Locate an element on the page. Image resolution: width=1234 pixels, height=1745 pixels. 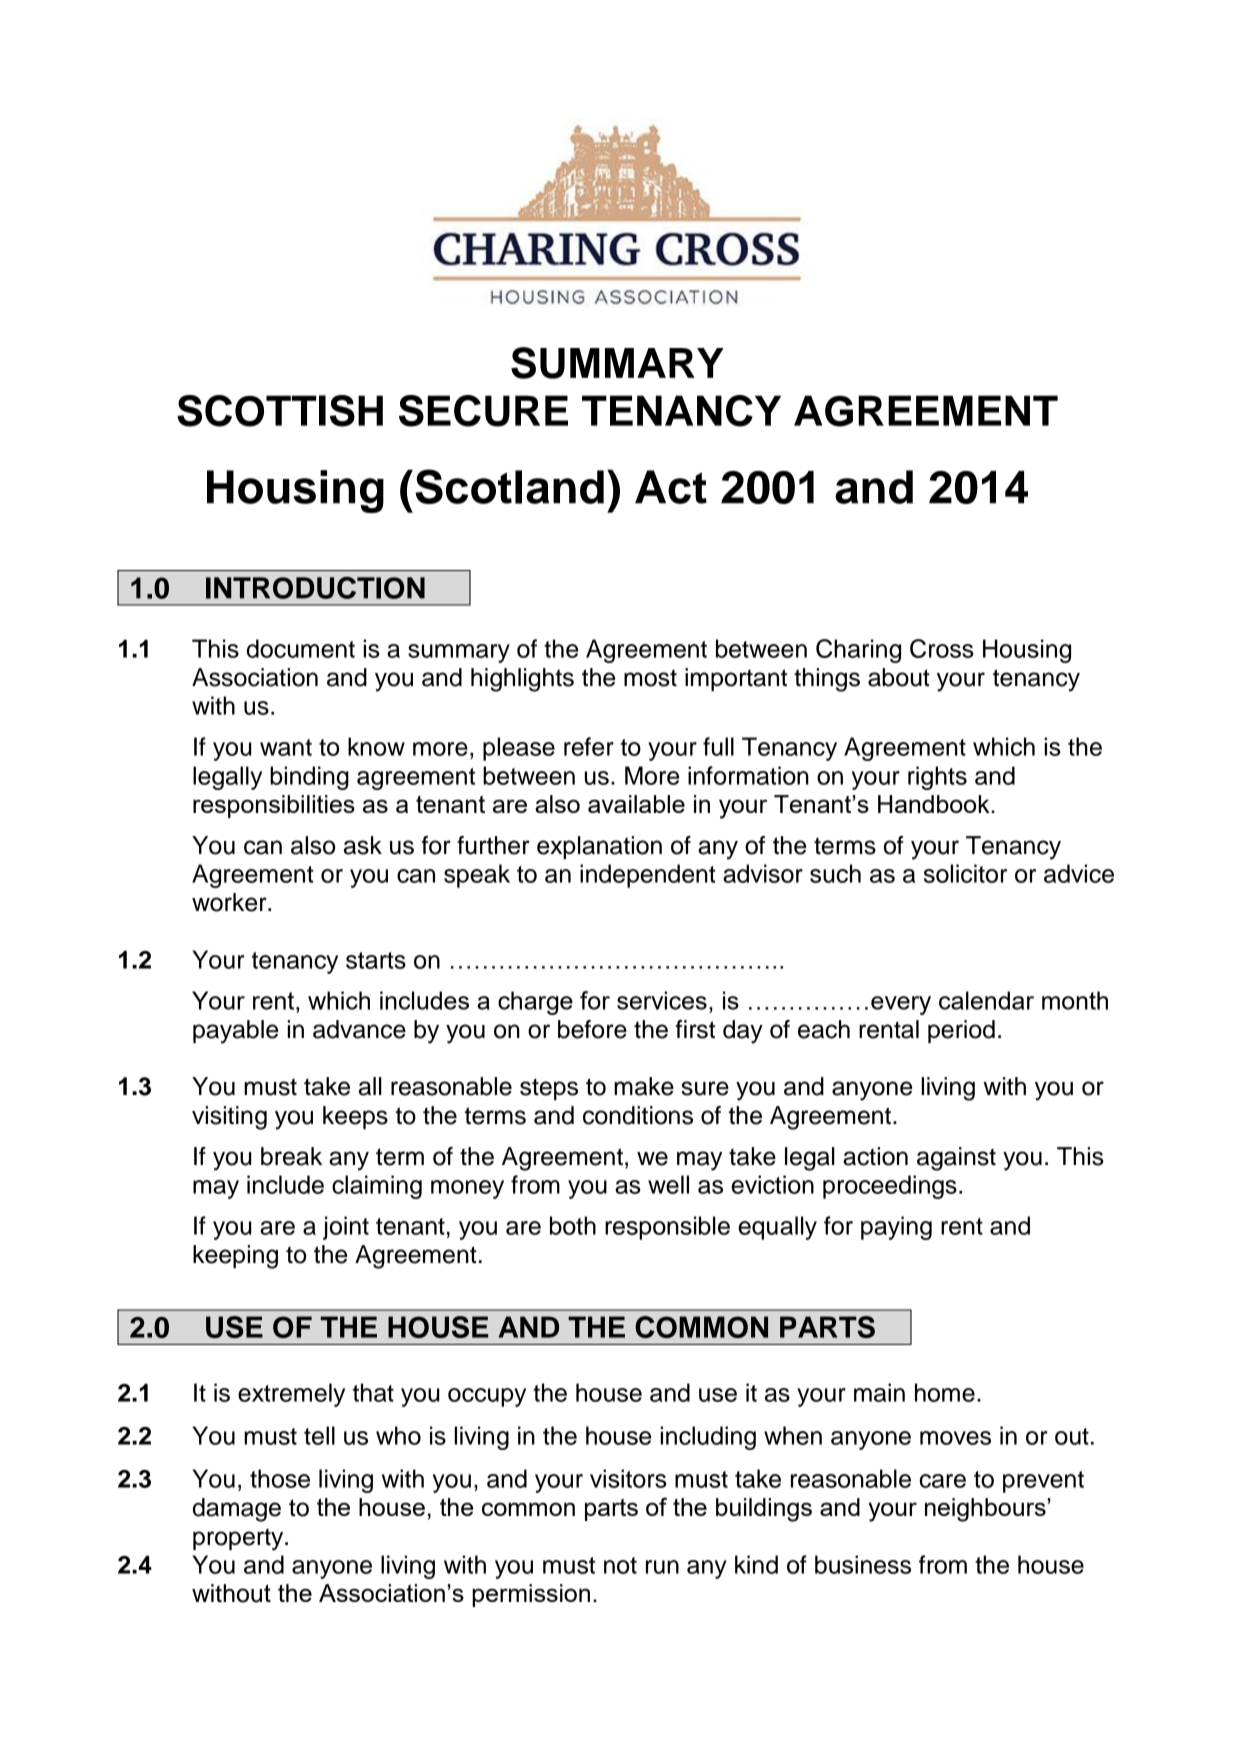
run is located at coordinates (662, 1567).
